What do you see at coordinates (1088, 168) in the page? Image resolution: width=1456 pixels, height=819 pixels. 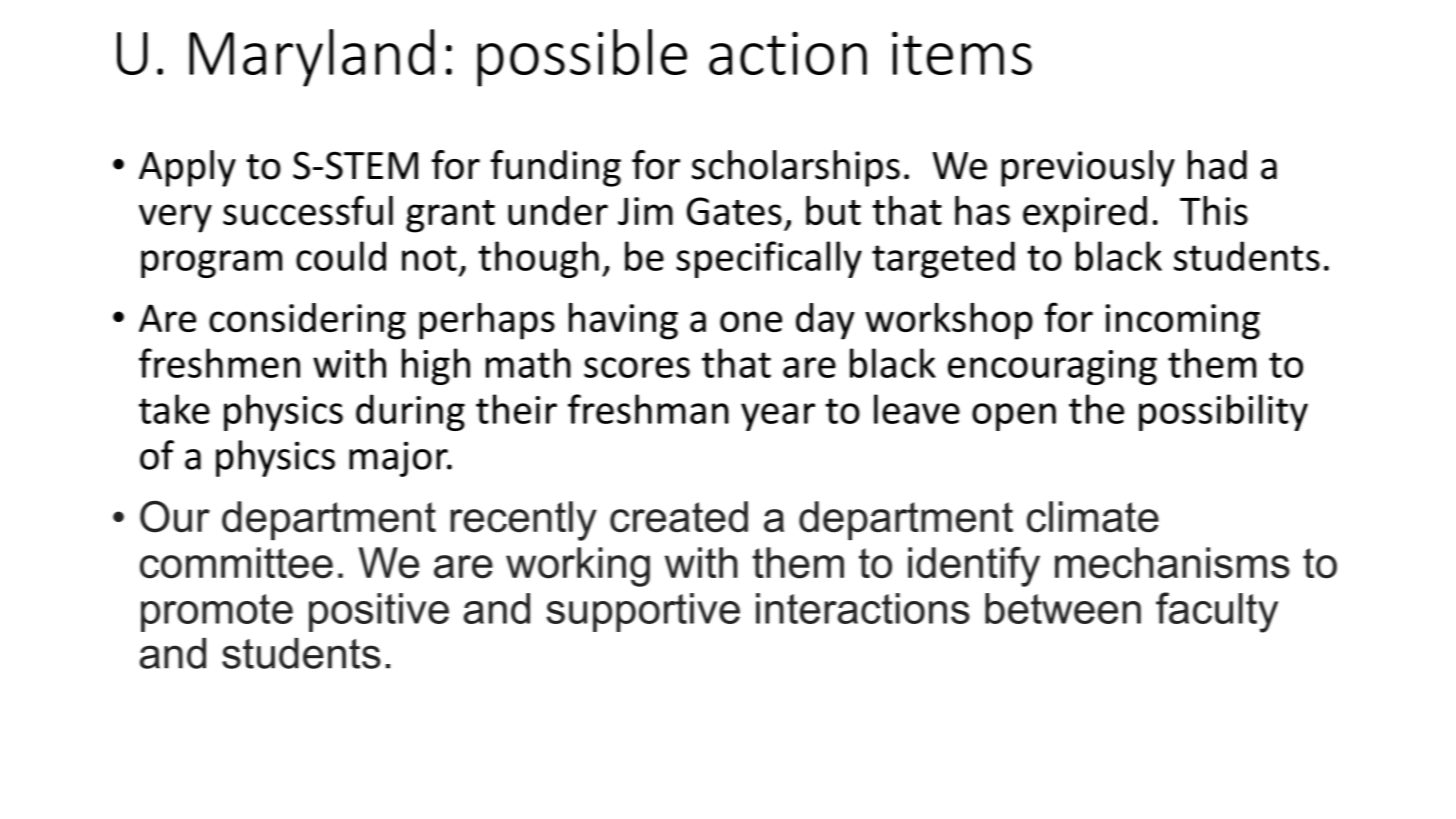 I see `previously` at bounding box center [1088, 168].
